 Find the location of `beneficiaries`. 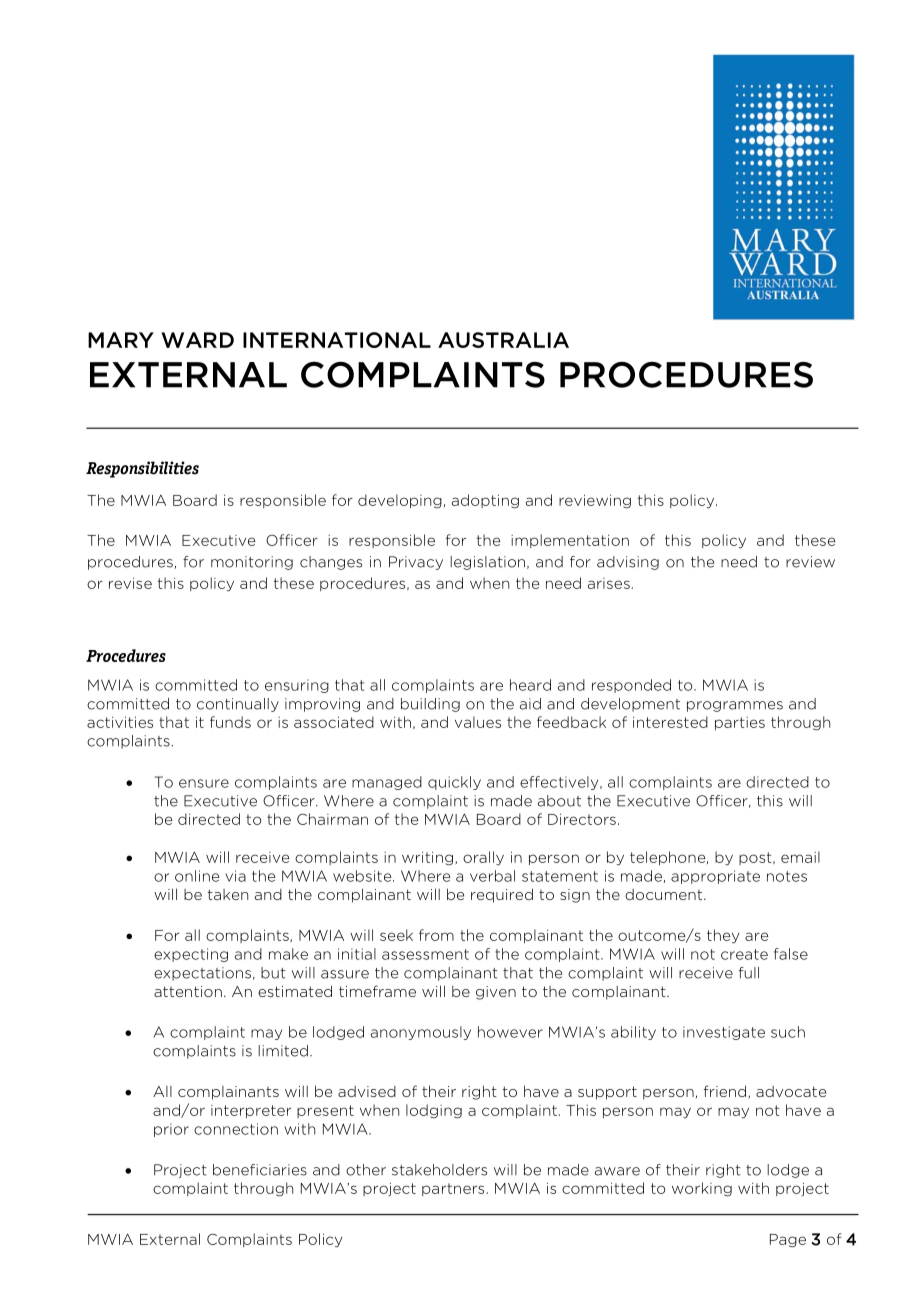

beneficiaries is located at coordinates (260, 1170).
